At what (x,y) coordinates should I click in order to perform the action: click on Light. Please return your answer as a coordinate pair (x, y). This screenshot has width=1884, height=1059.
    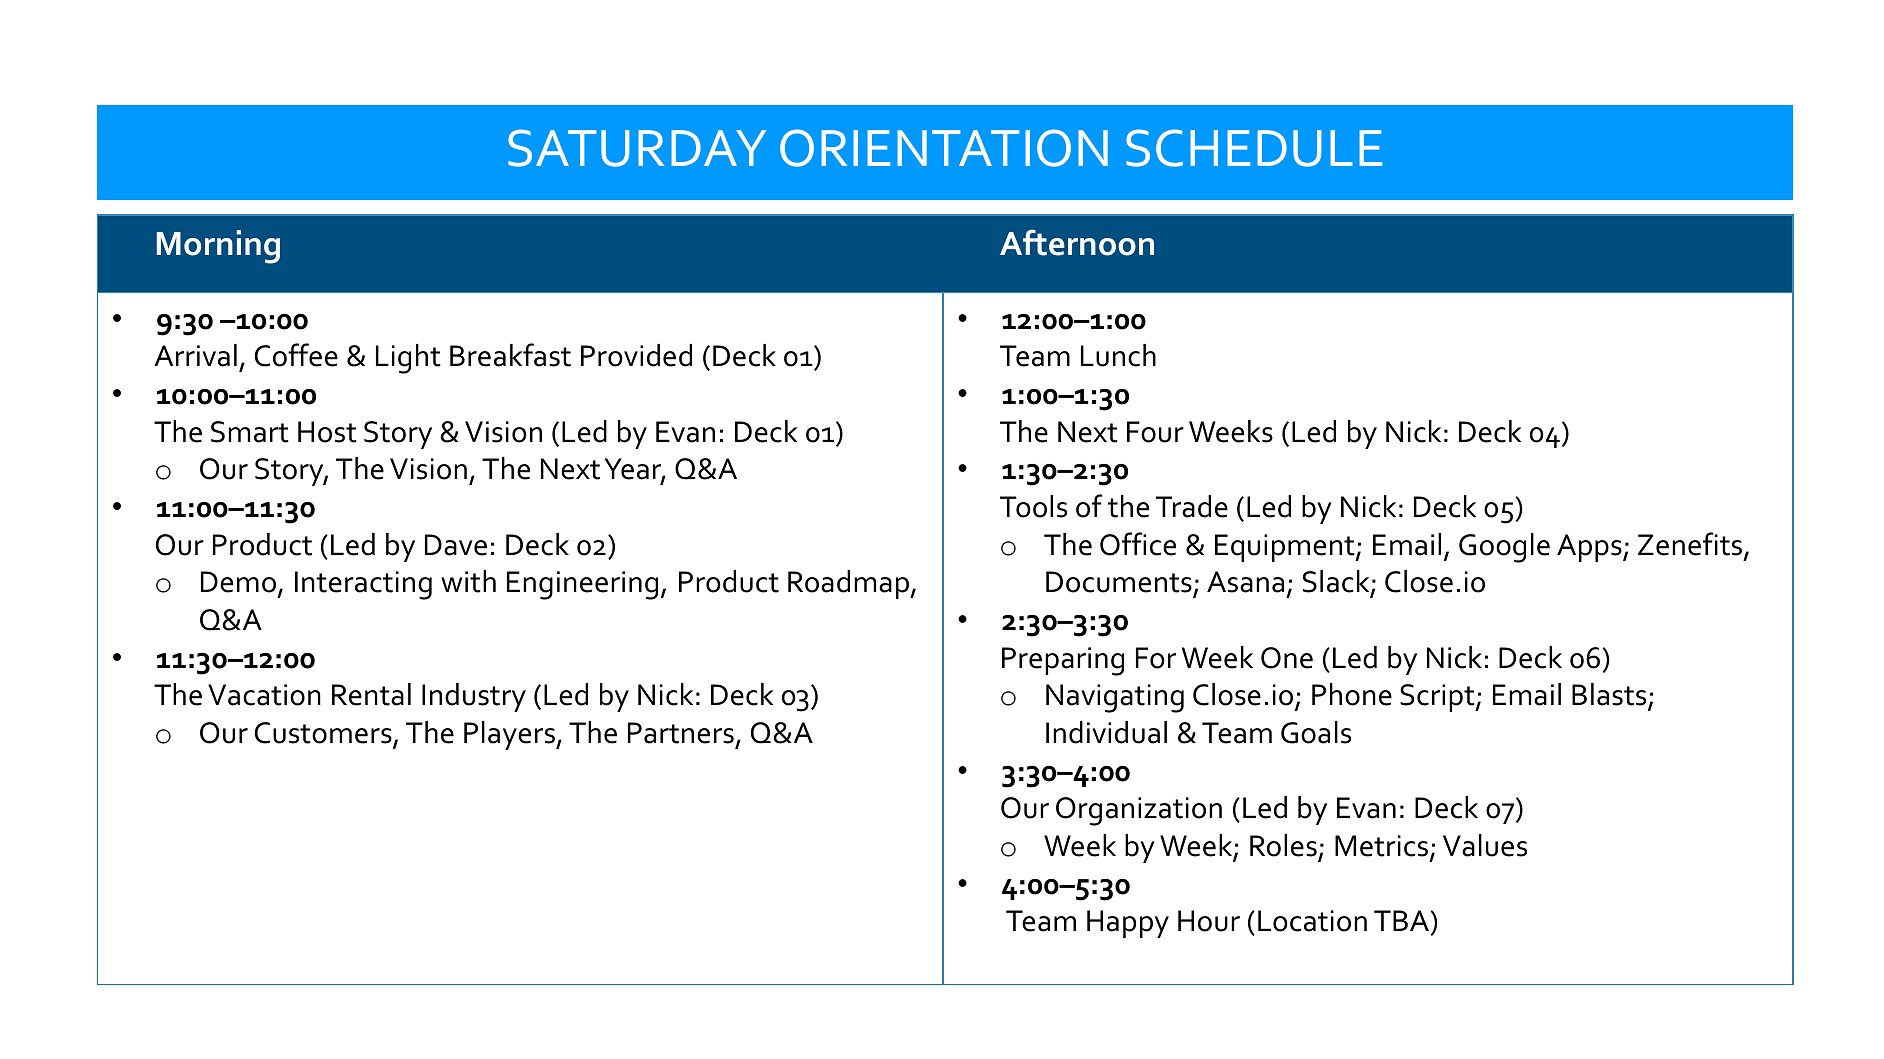
    Looking at the image, I should click on (408, 359).
